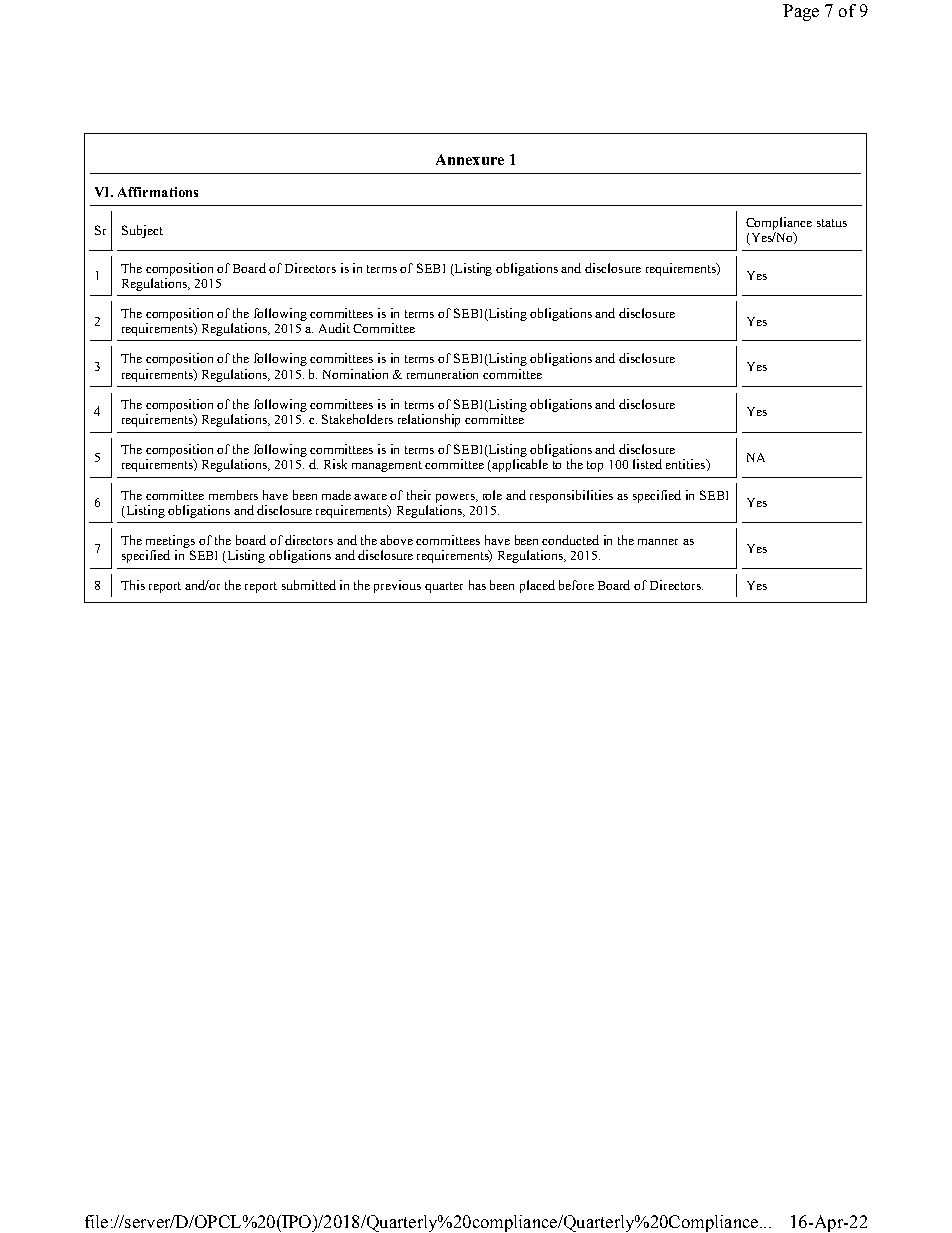 The image size is (952, 1233). I want to click on meetings, so click(170, 541).
